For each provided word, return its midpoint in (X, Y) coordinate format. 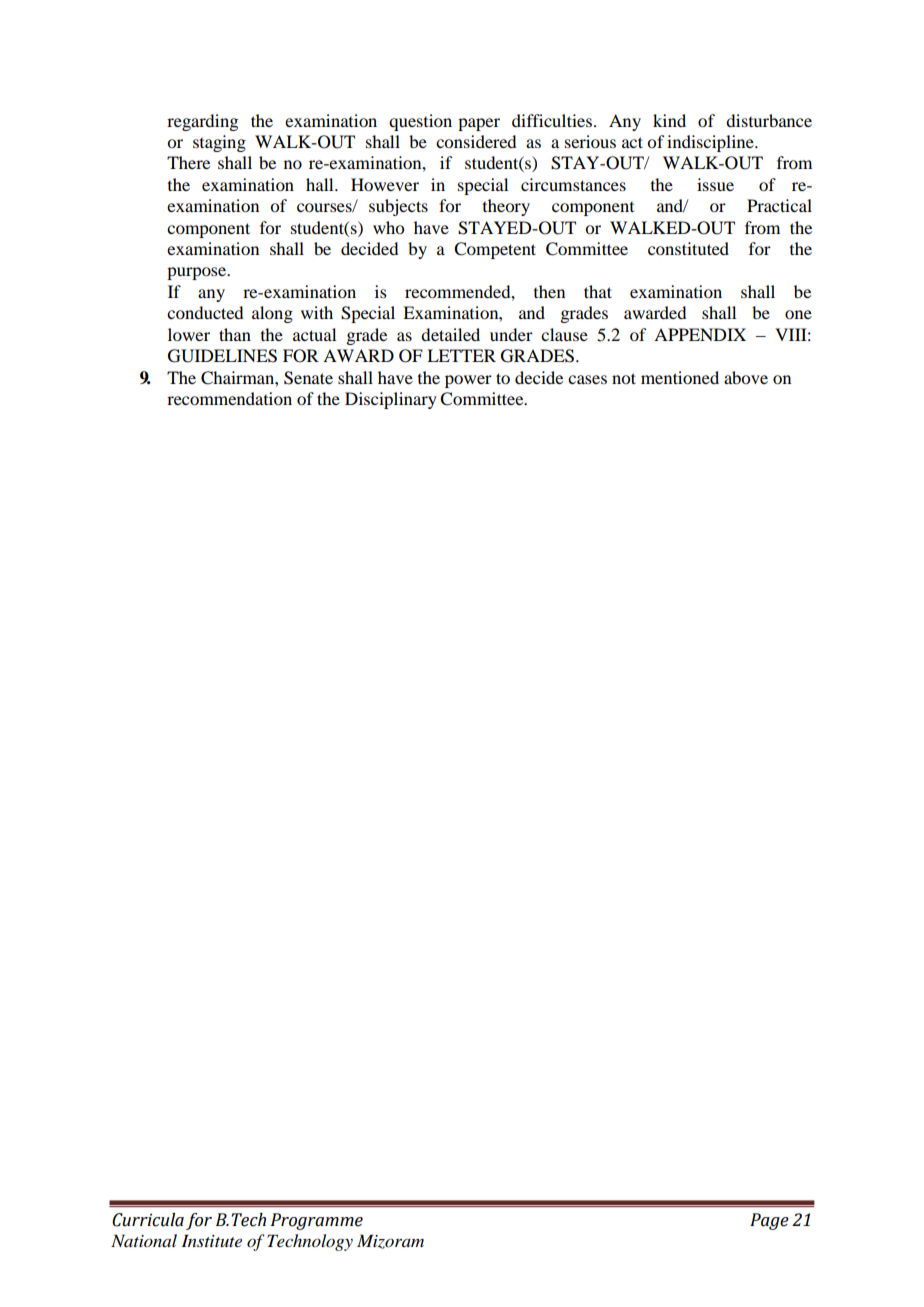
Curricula (148, 1220)
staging (219, 143)
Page (769, 1221)
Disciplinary (391, 400)
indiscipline (711, 143)
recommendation (229, 398)
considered (476, 141)
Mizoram (390, 1241)
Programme (317, 1221)
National (144, 1240)
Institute (211, 1240)
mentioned (680, 377)
